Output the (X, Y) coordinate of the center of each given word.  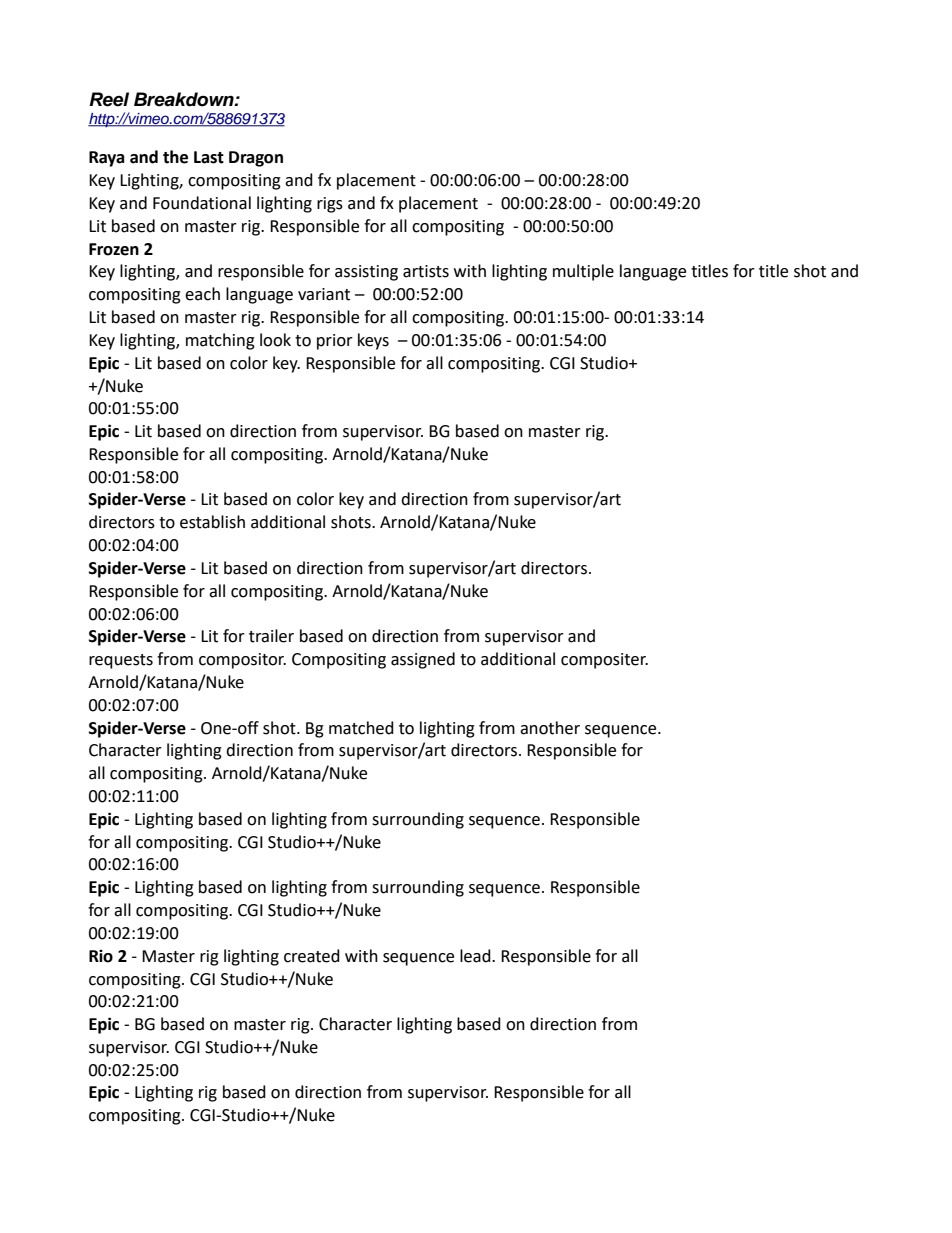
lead (476, 956)
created (312, 956)
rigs (330, 205)
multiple (583, 272)
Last (209, 157)
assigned (423, 660)
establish (212, 522)
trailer (271, 636)
